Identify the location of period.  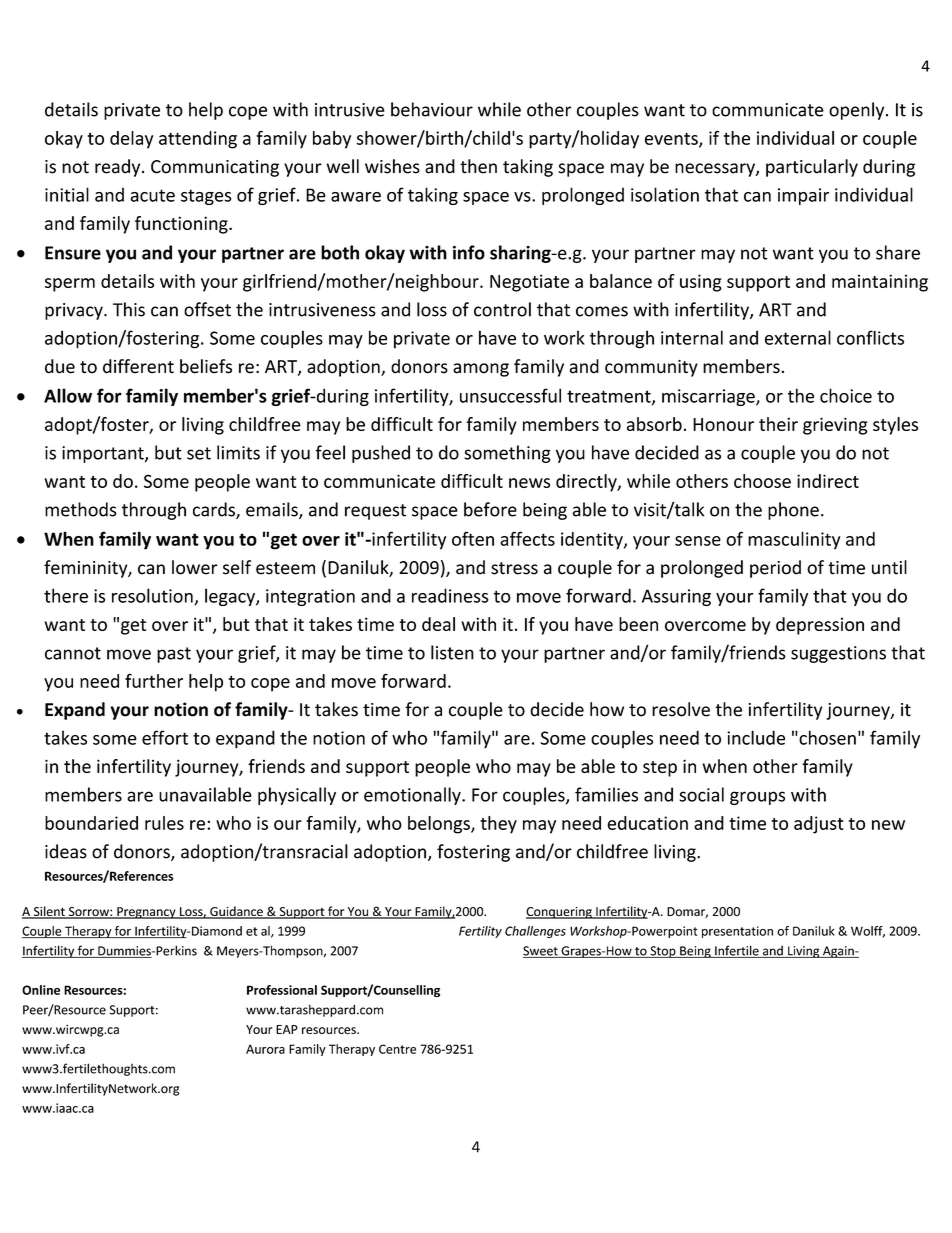
(775, 569).
